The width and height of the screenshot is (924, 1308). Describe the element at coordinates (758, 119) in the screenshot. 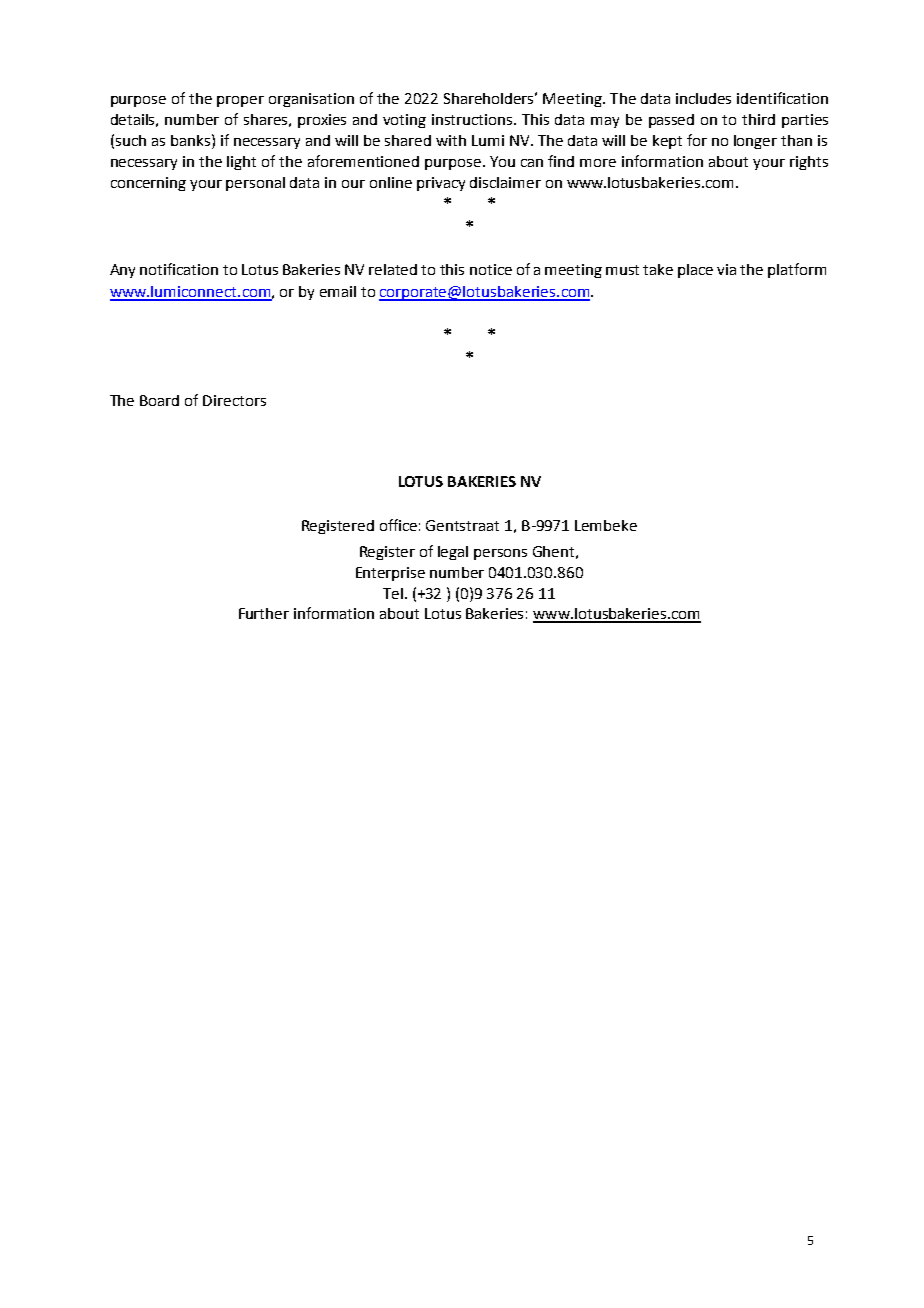

I see `third` at that location.
